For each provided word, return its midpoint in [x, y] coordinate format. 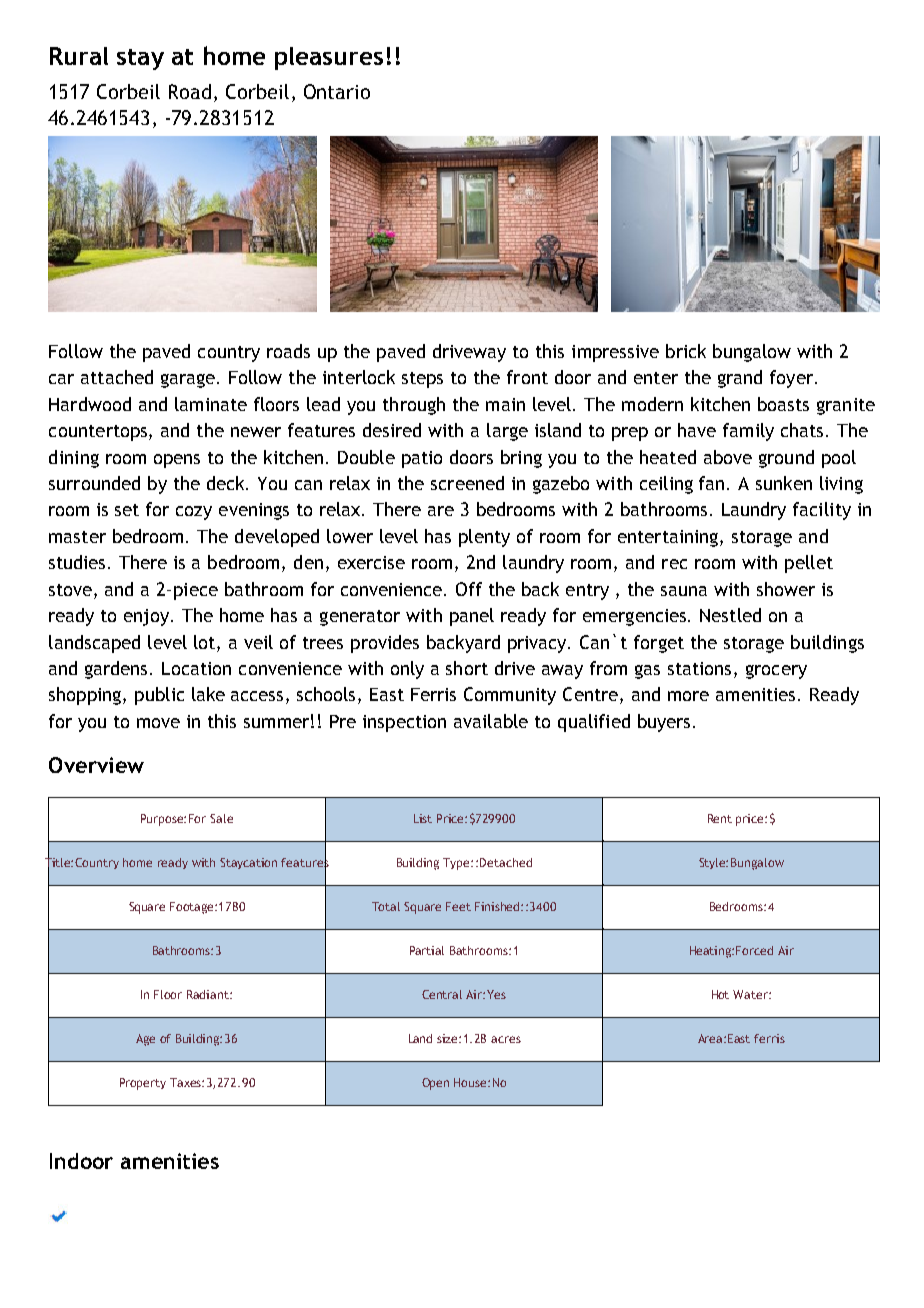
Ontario [337, 91]
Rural [79, 56]
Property [143, 1084]
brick [686, 351]
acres [506, 1039]
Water [751, 994]
